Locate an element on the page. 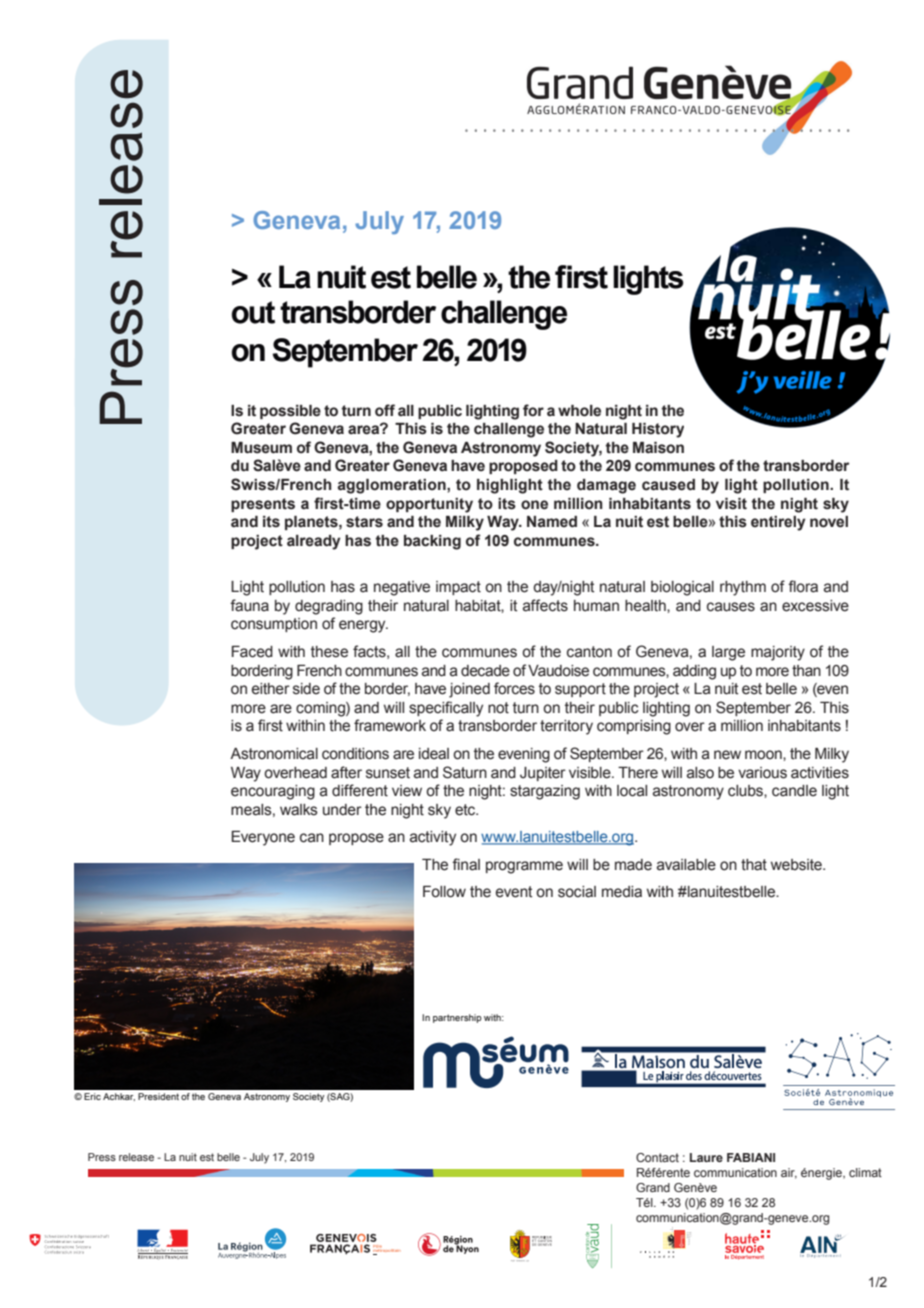  Astronomical is located at coordinates (274, 754).
